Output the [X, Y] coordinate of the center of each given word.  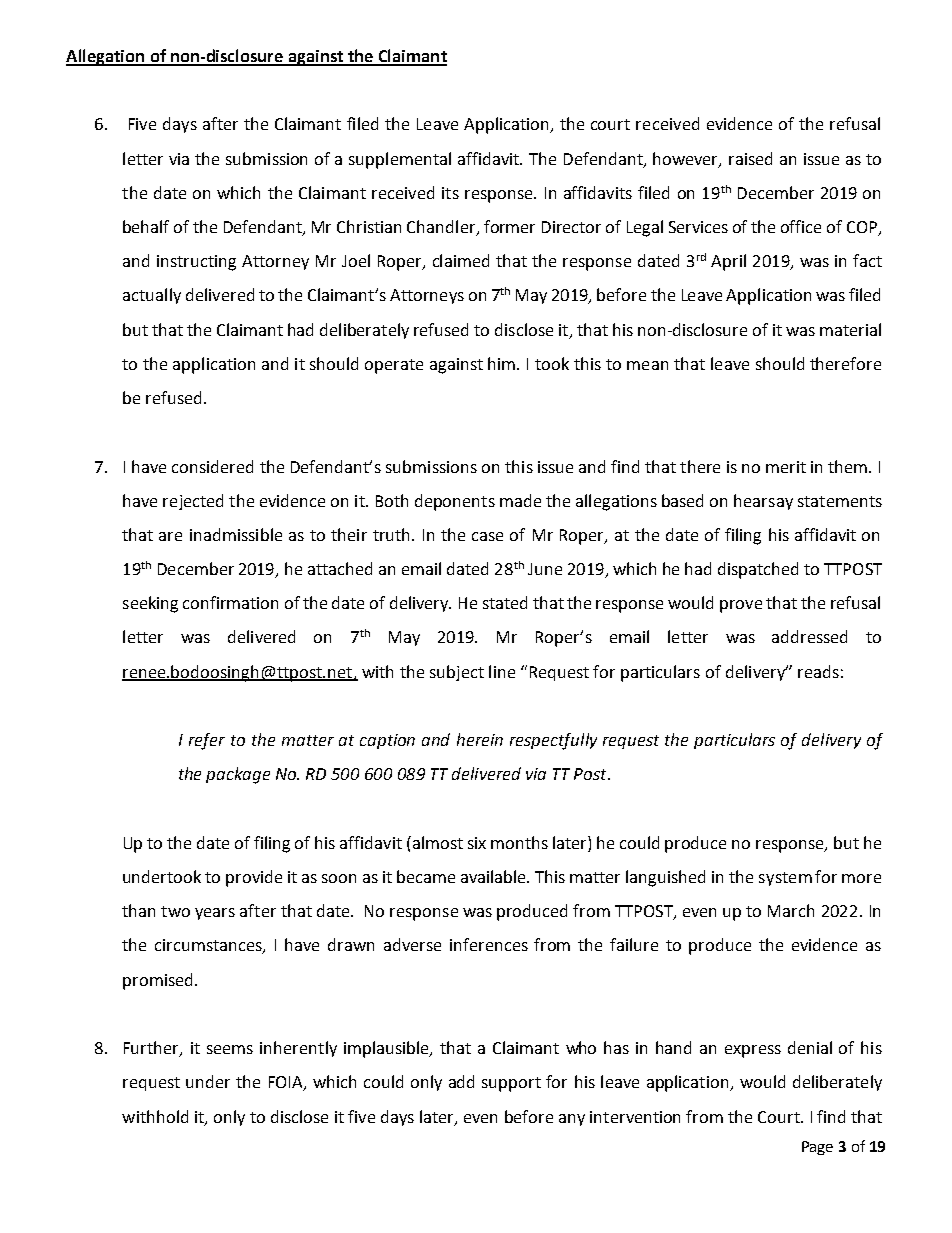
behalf [146, 226]
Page [817, 1148]
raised [750, 158]
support [511, 1084]
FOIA [287, 1083]
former [509, 226]
